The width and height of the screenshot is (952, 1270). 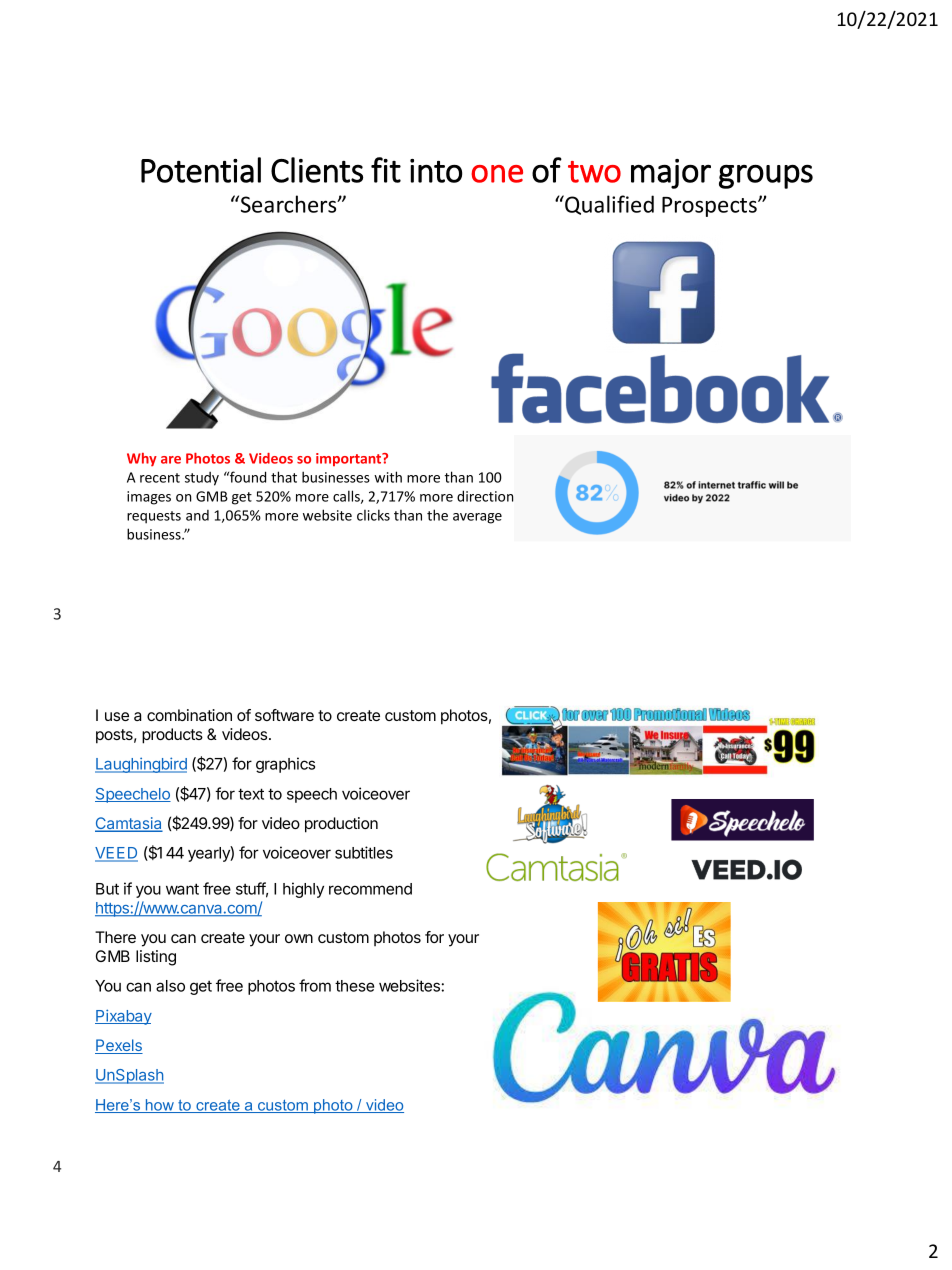 What do you see at coordinates (477, 518) in the screenshot?
I see `average` at bounding box center [477, 518].
